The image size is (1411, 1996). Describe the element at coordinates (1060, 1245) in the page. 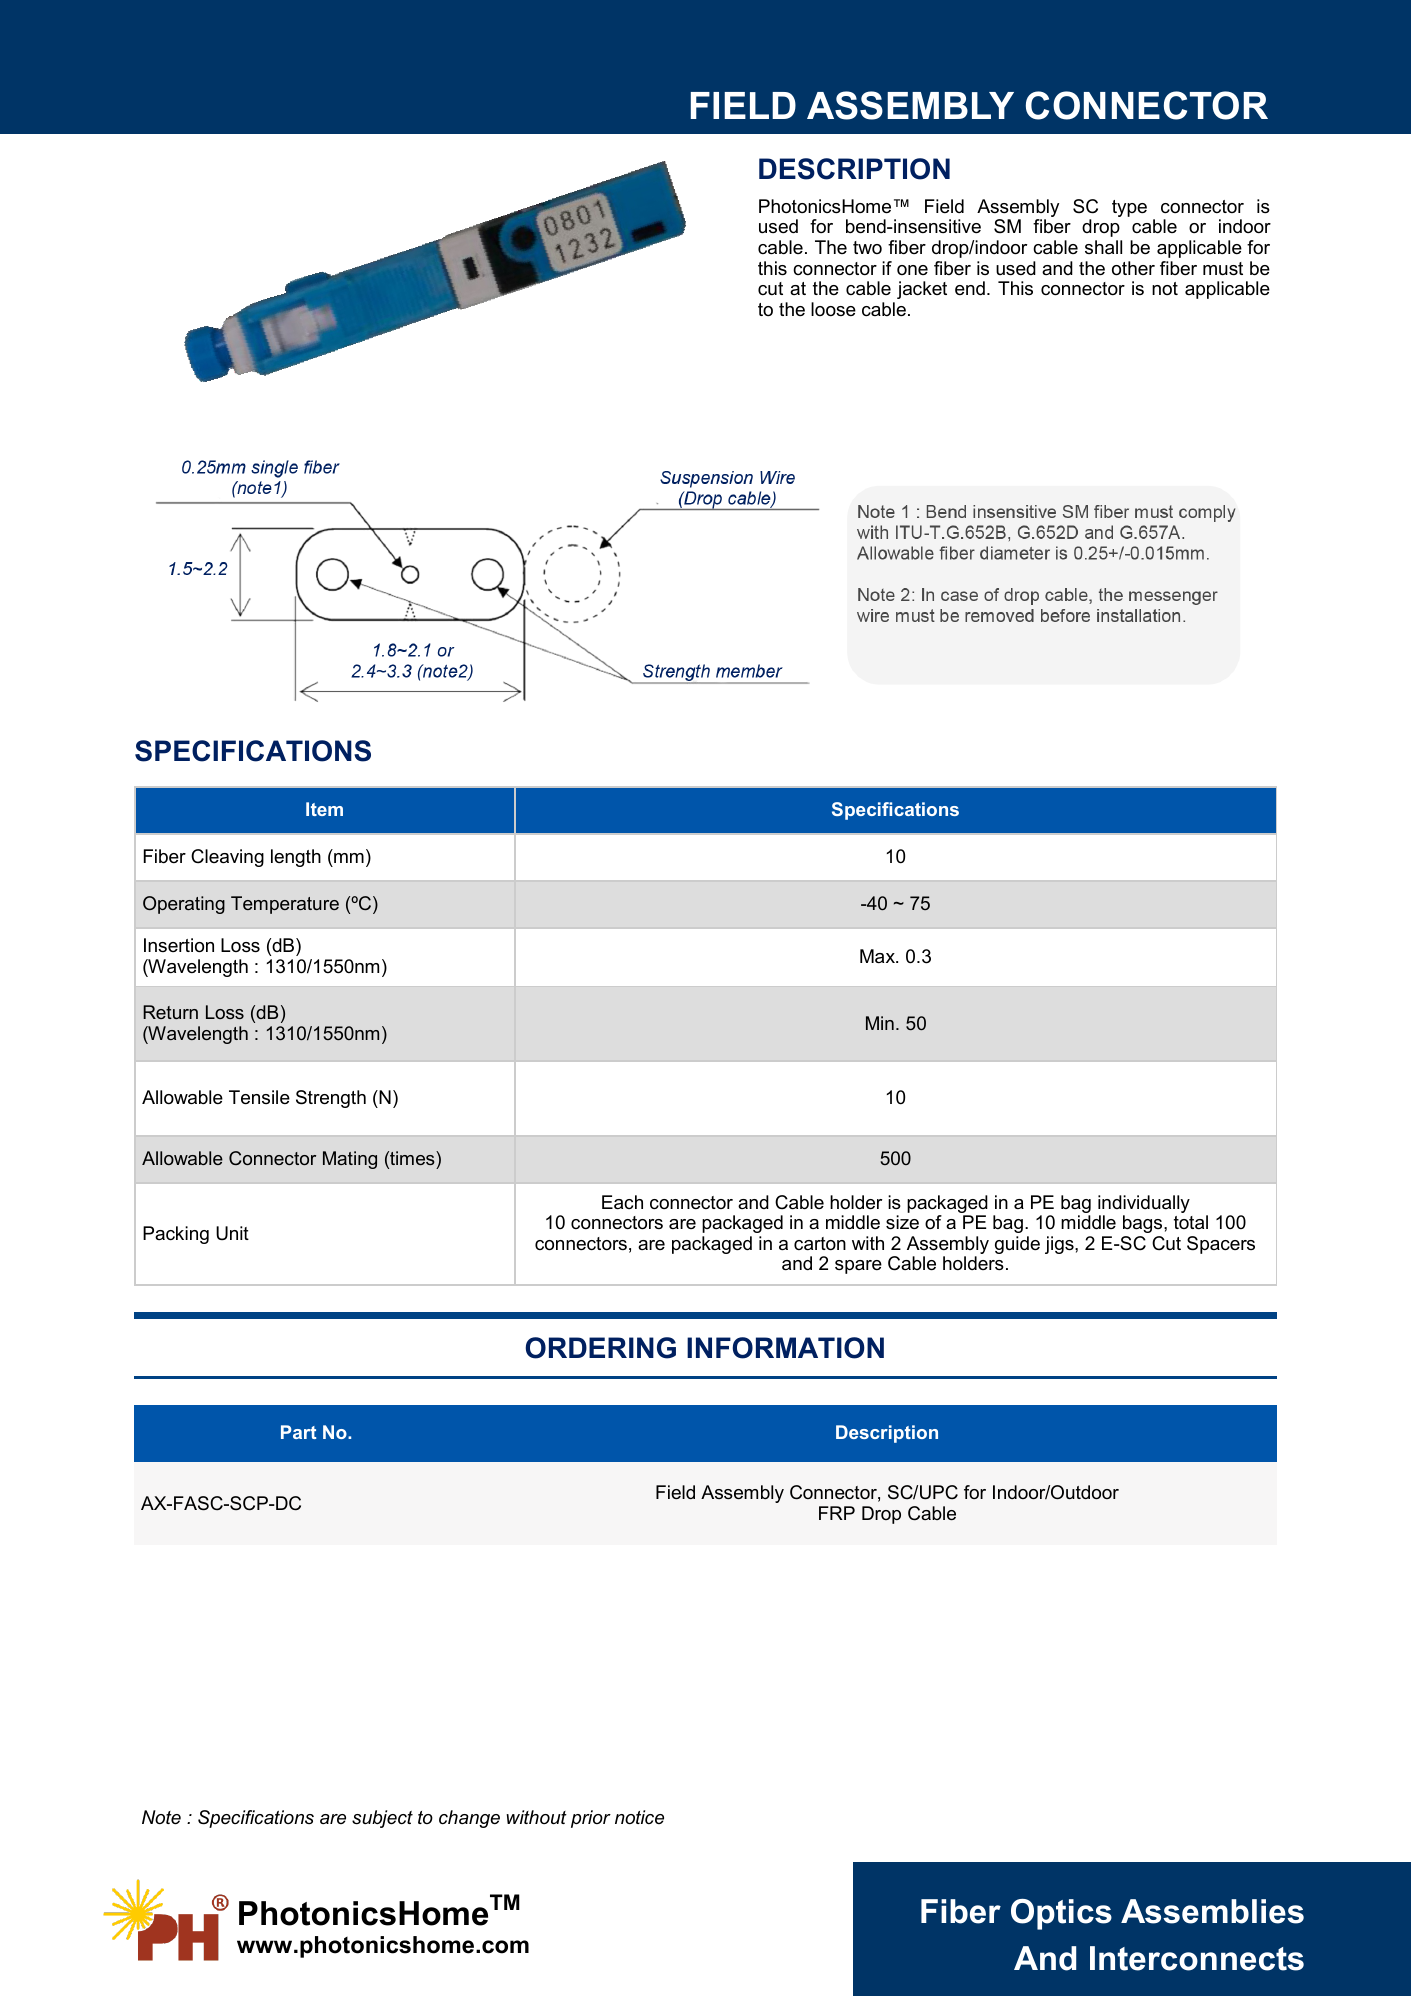

I see `jigs` at that location.
